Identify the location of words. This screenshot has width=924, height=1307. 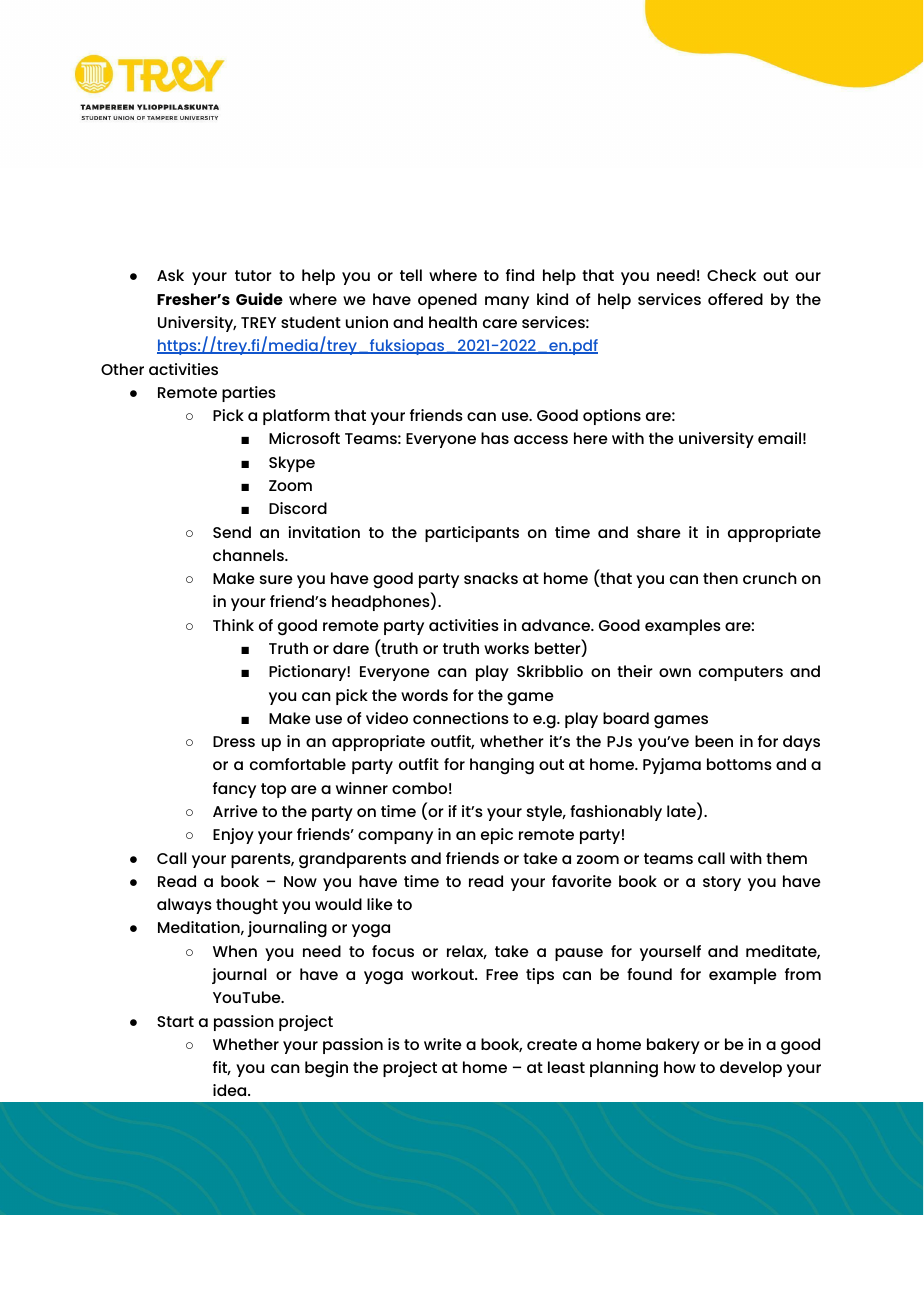
(424, 695).
